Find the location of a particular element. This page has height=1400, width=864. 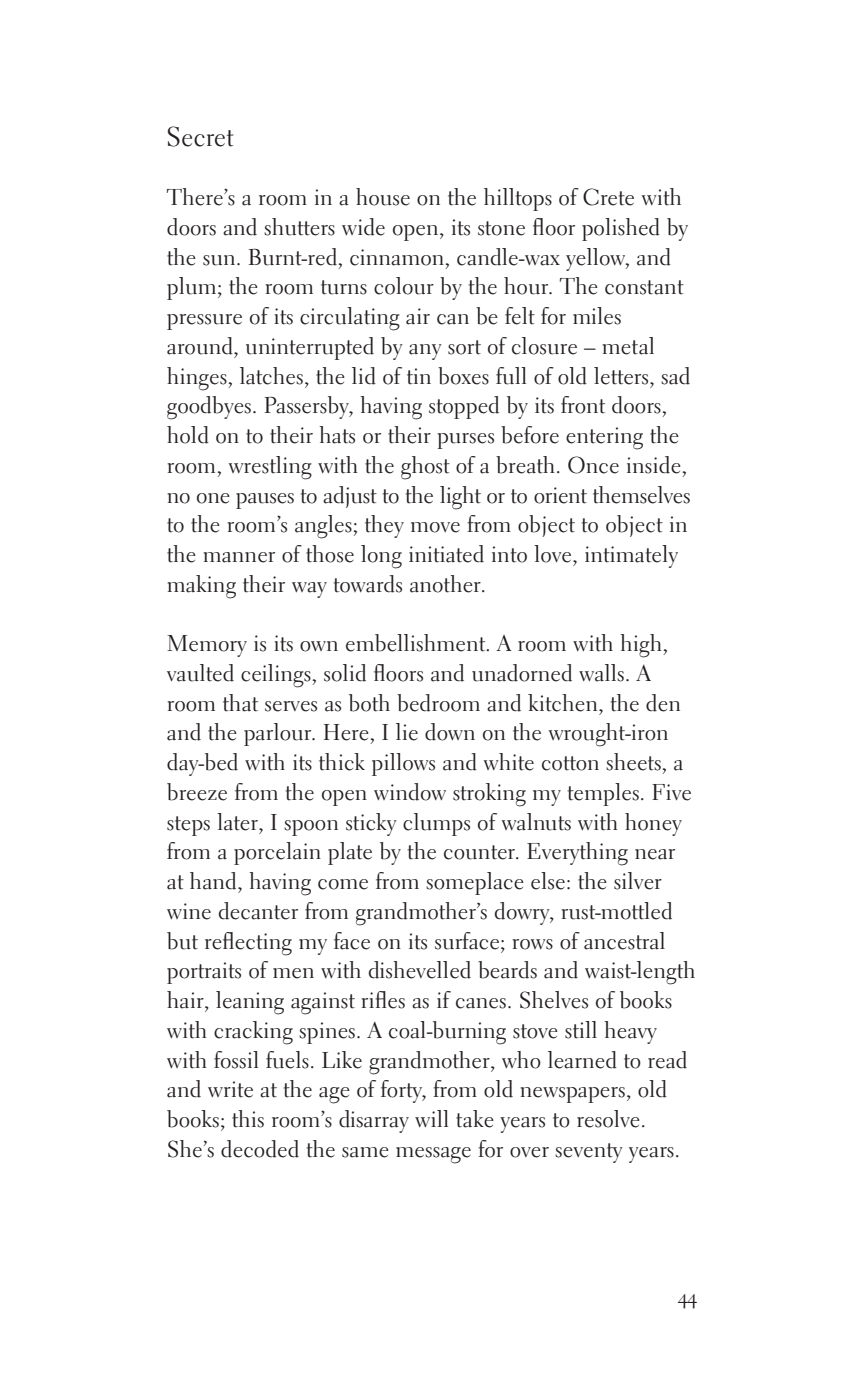

high is located at coordinates (642, 646).
